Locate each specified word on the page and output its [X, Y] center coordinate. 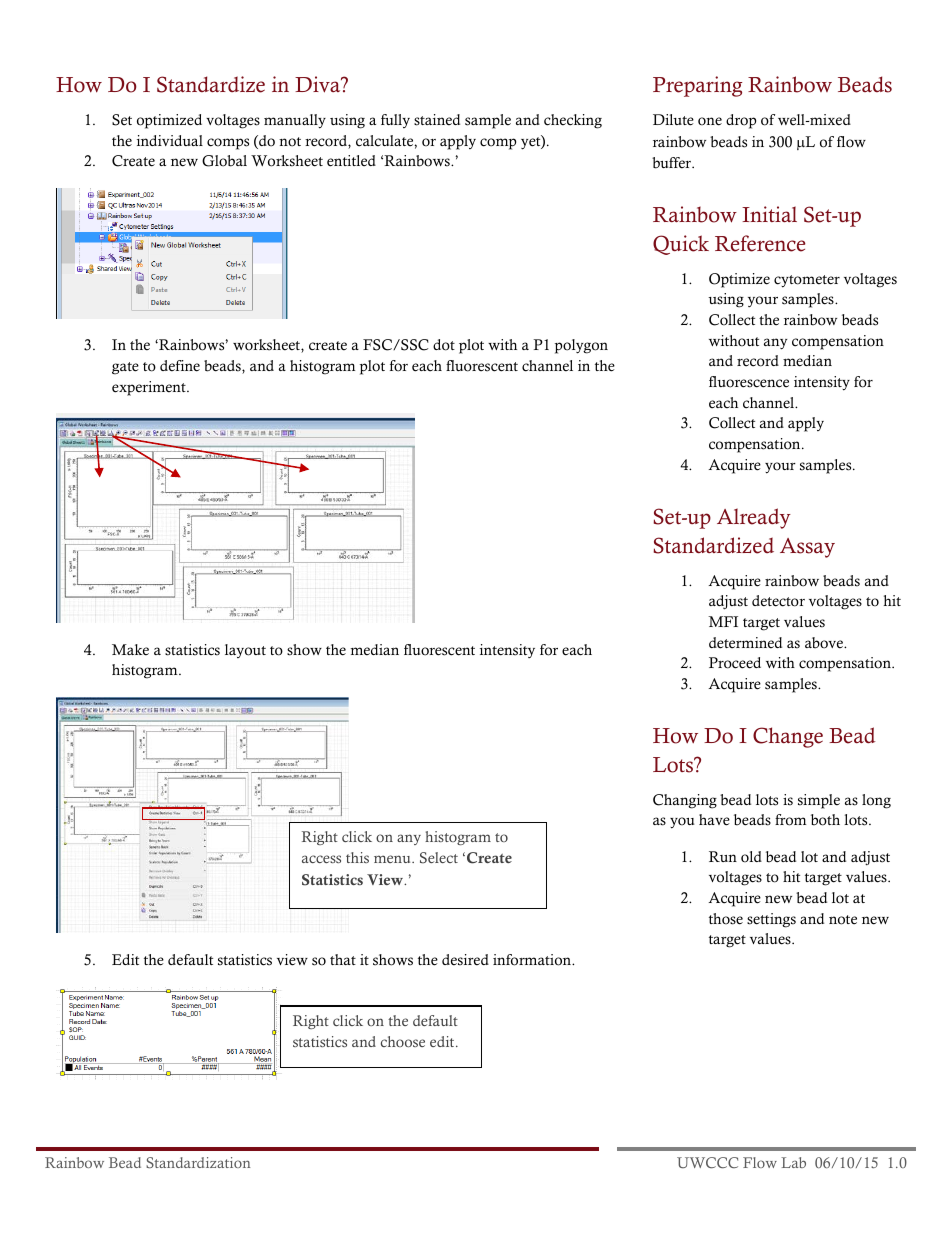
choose [403, 1041]
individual [170, 140]
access [321, 859]
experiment [150, 388]
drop [741, 121]
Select [439, 858]
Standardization [198, 1162]
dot [444, 345]
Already [754, 518]
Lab [793, 1162]
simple [819, 801]
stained [437, 120]
